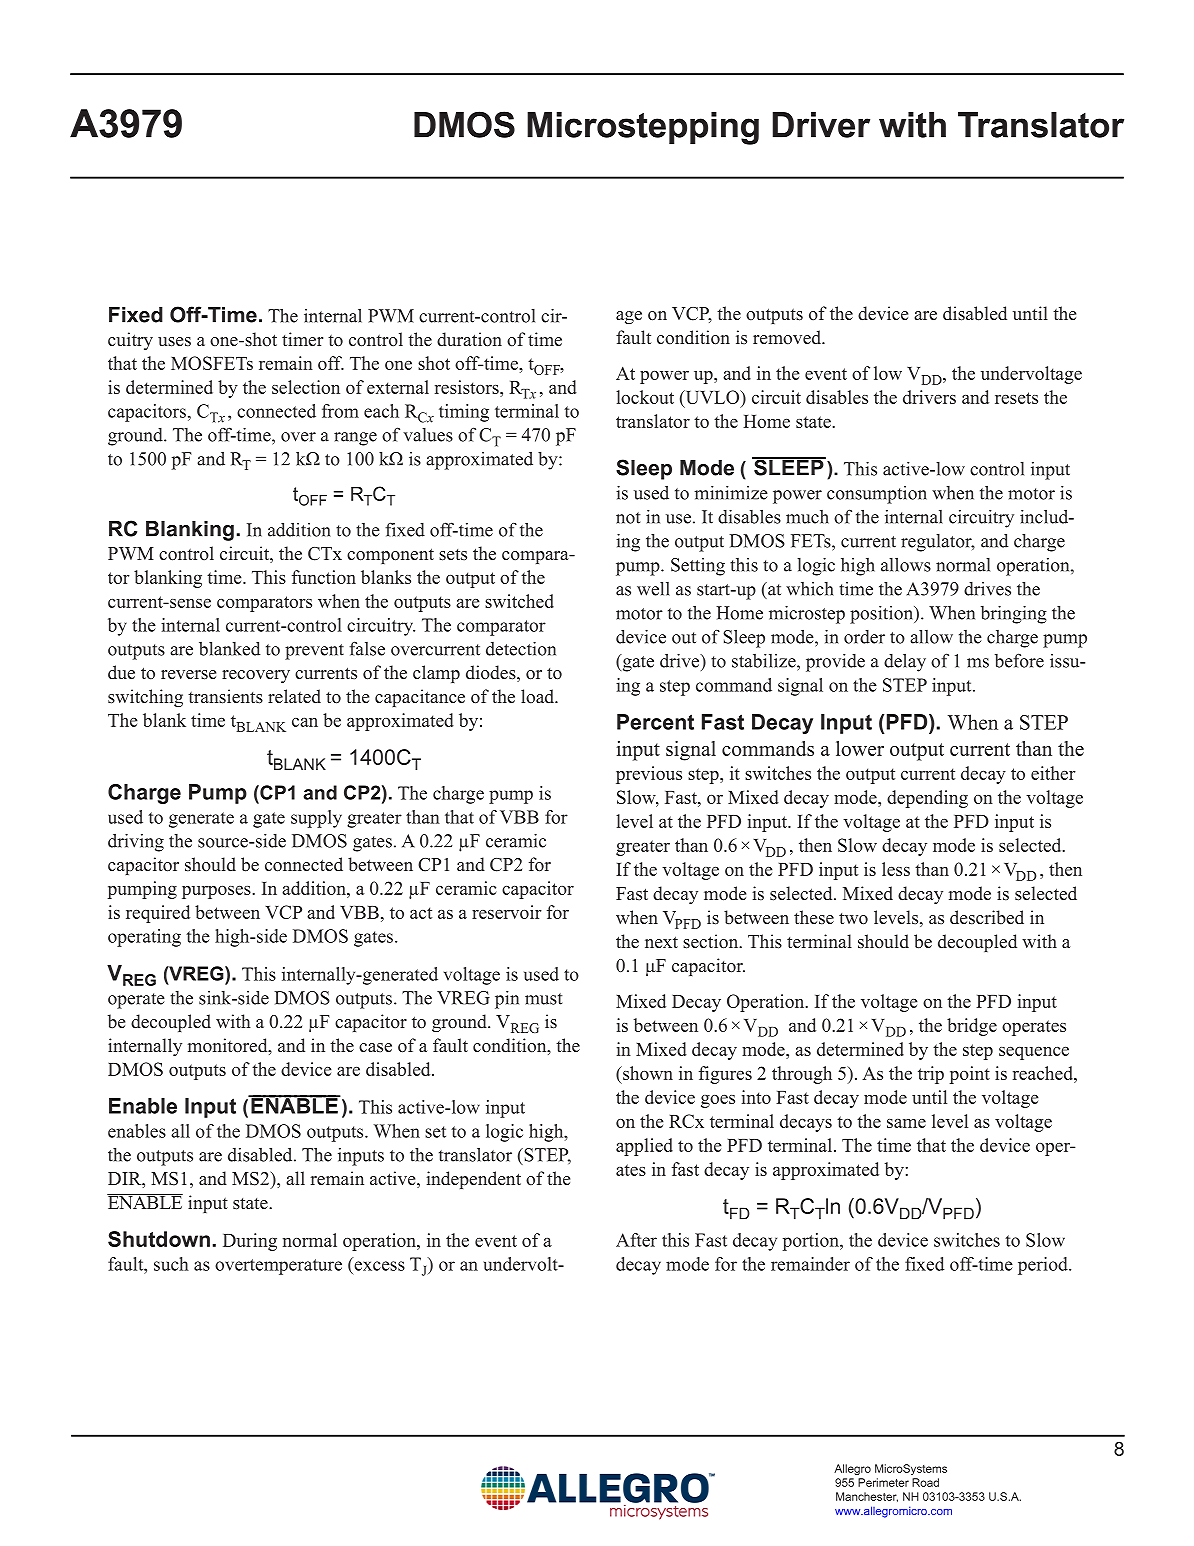  I want to click on removed, so click(788, 337).
